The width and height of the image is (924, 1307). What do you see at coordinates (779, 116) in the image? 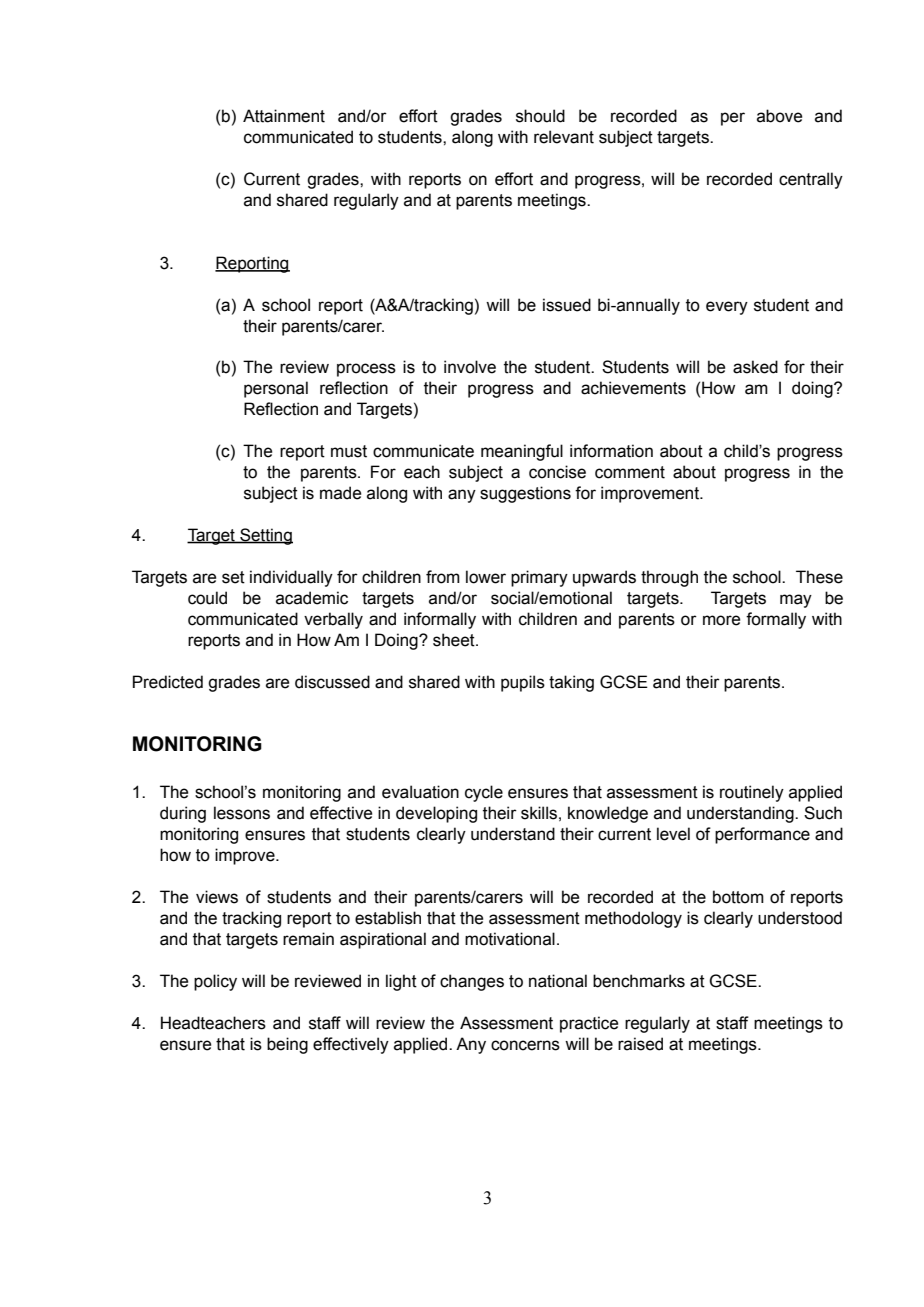
I see `above` at bounding box center [779, 116].
